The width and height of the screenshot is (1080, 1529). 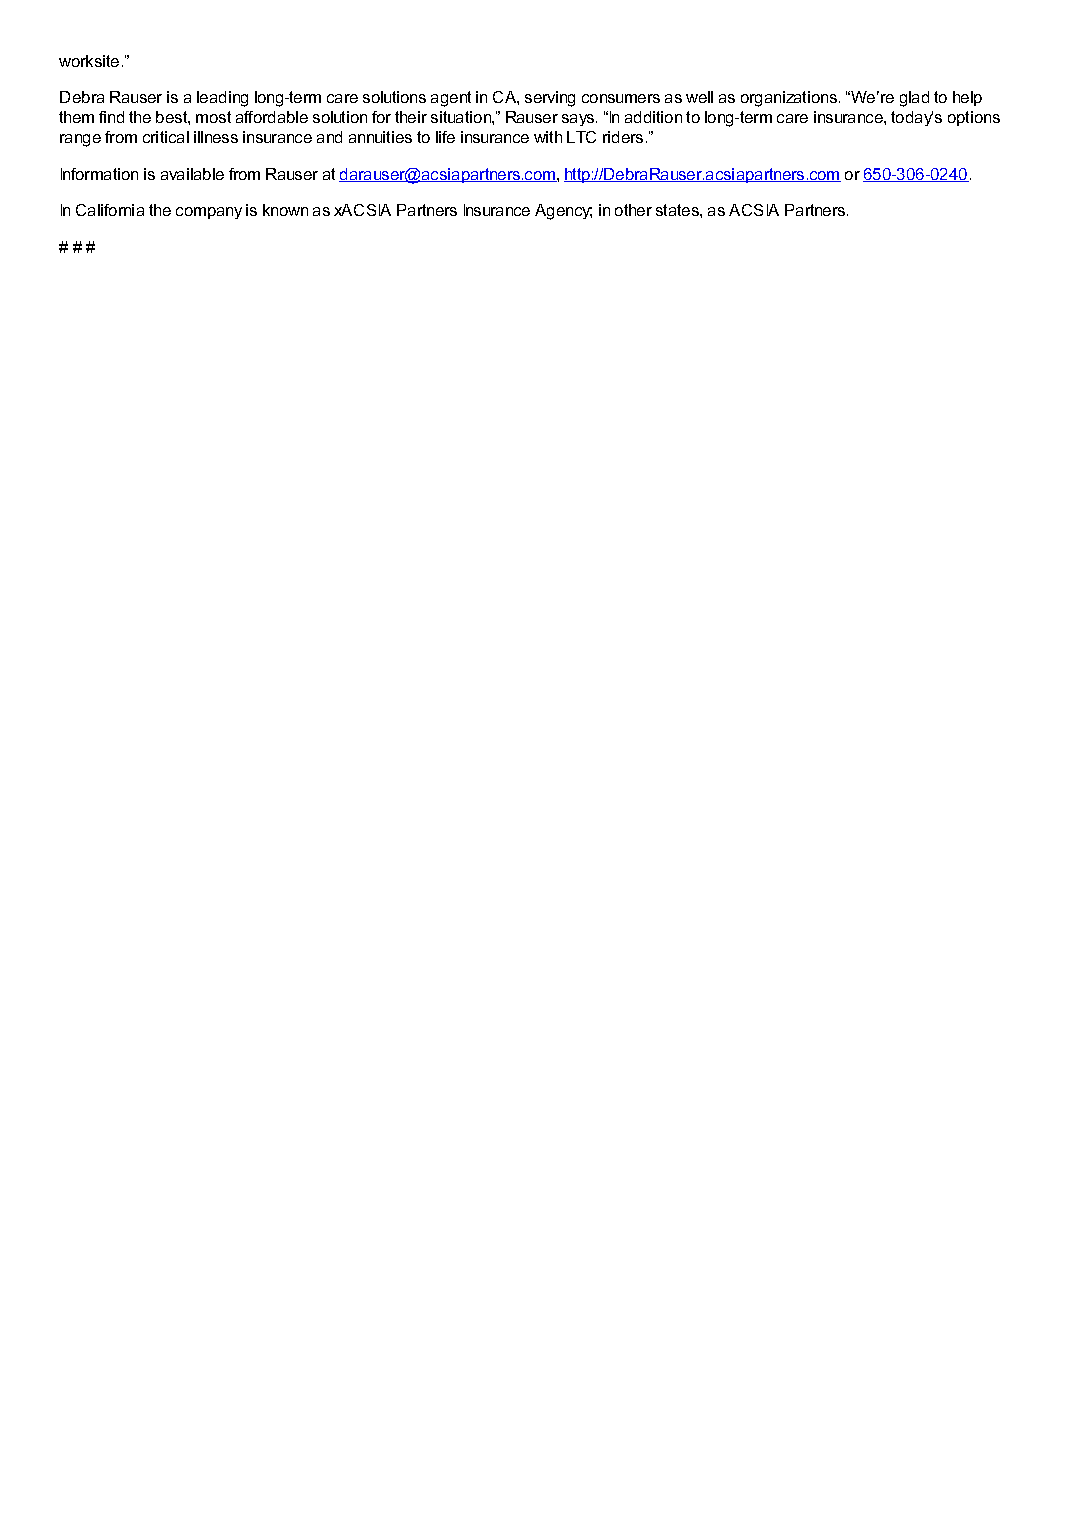 What do you see at coordinates (623, 137) in the screenshot?
I see `riders` at bounding box center [623, 137].
